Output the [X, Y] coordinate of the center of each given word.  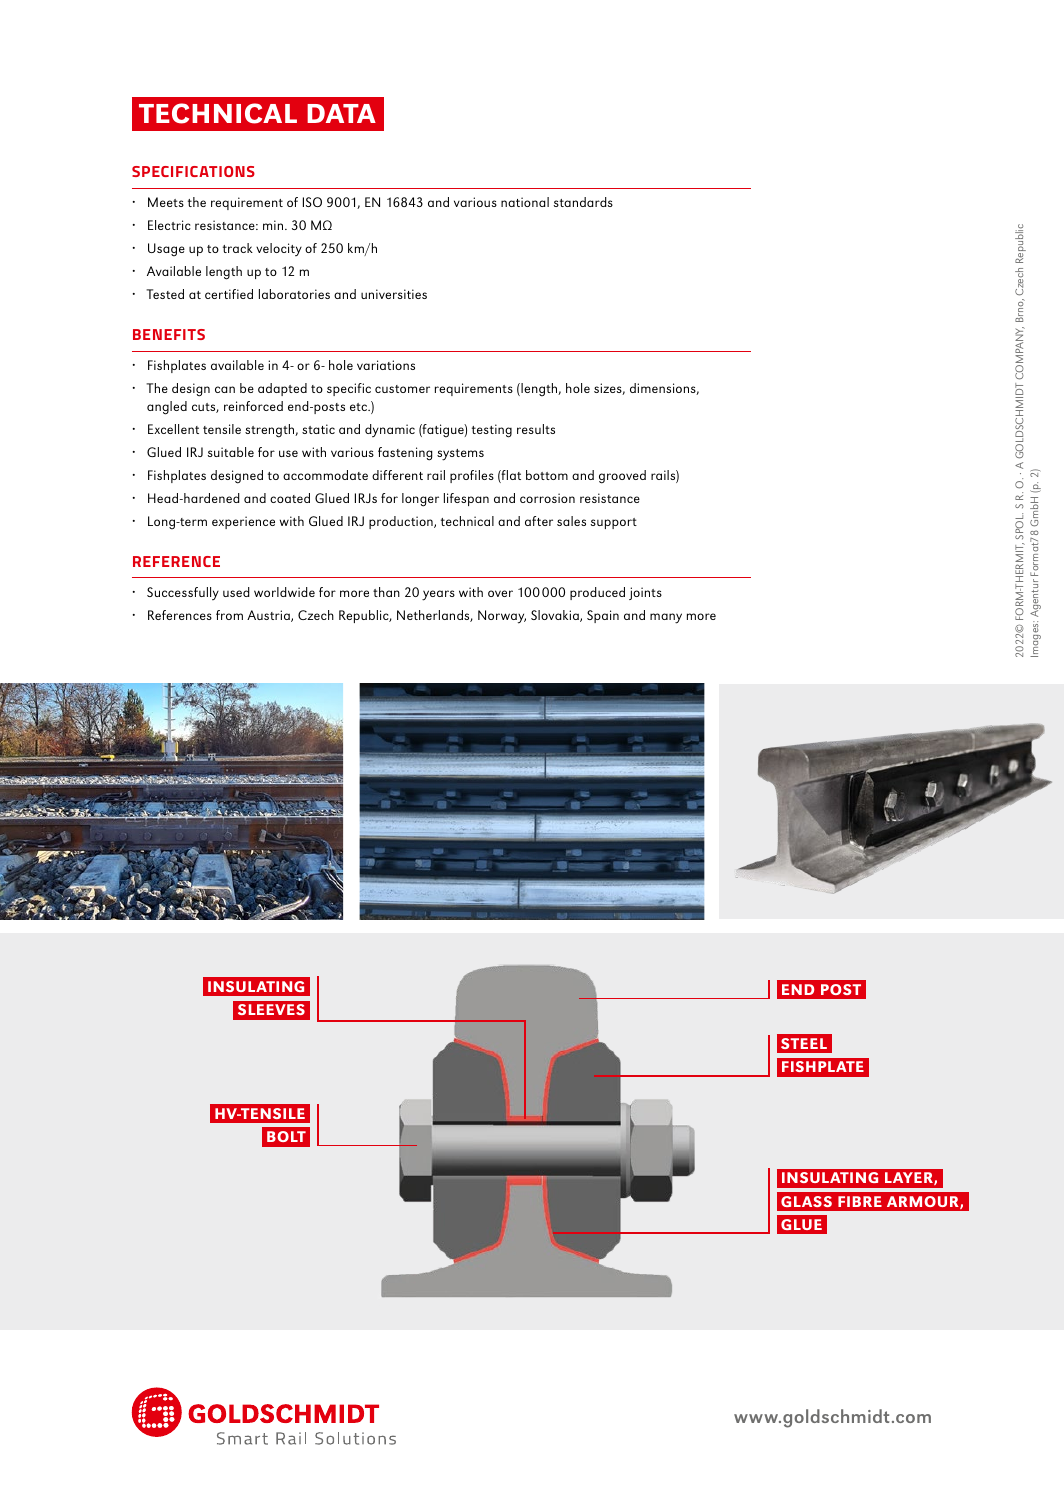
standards [583, 202]
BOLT [286, 1136]
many [666, 618]
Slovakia [556, 616]
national [525, 202]
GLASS [806, 1201]
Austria [269, 616]
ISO [312, 202]
